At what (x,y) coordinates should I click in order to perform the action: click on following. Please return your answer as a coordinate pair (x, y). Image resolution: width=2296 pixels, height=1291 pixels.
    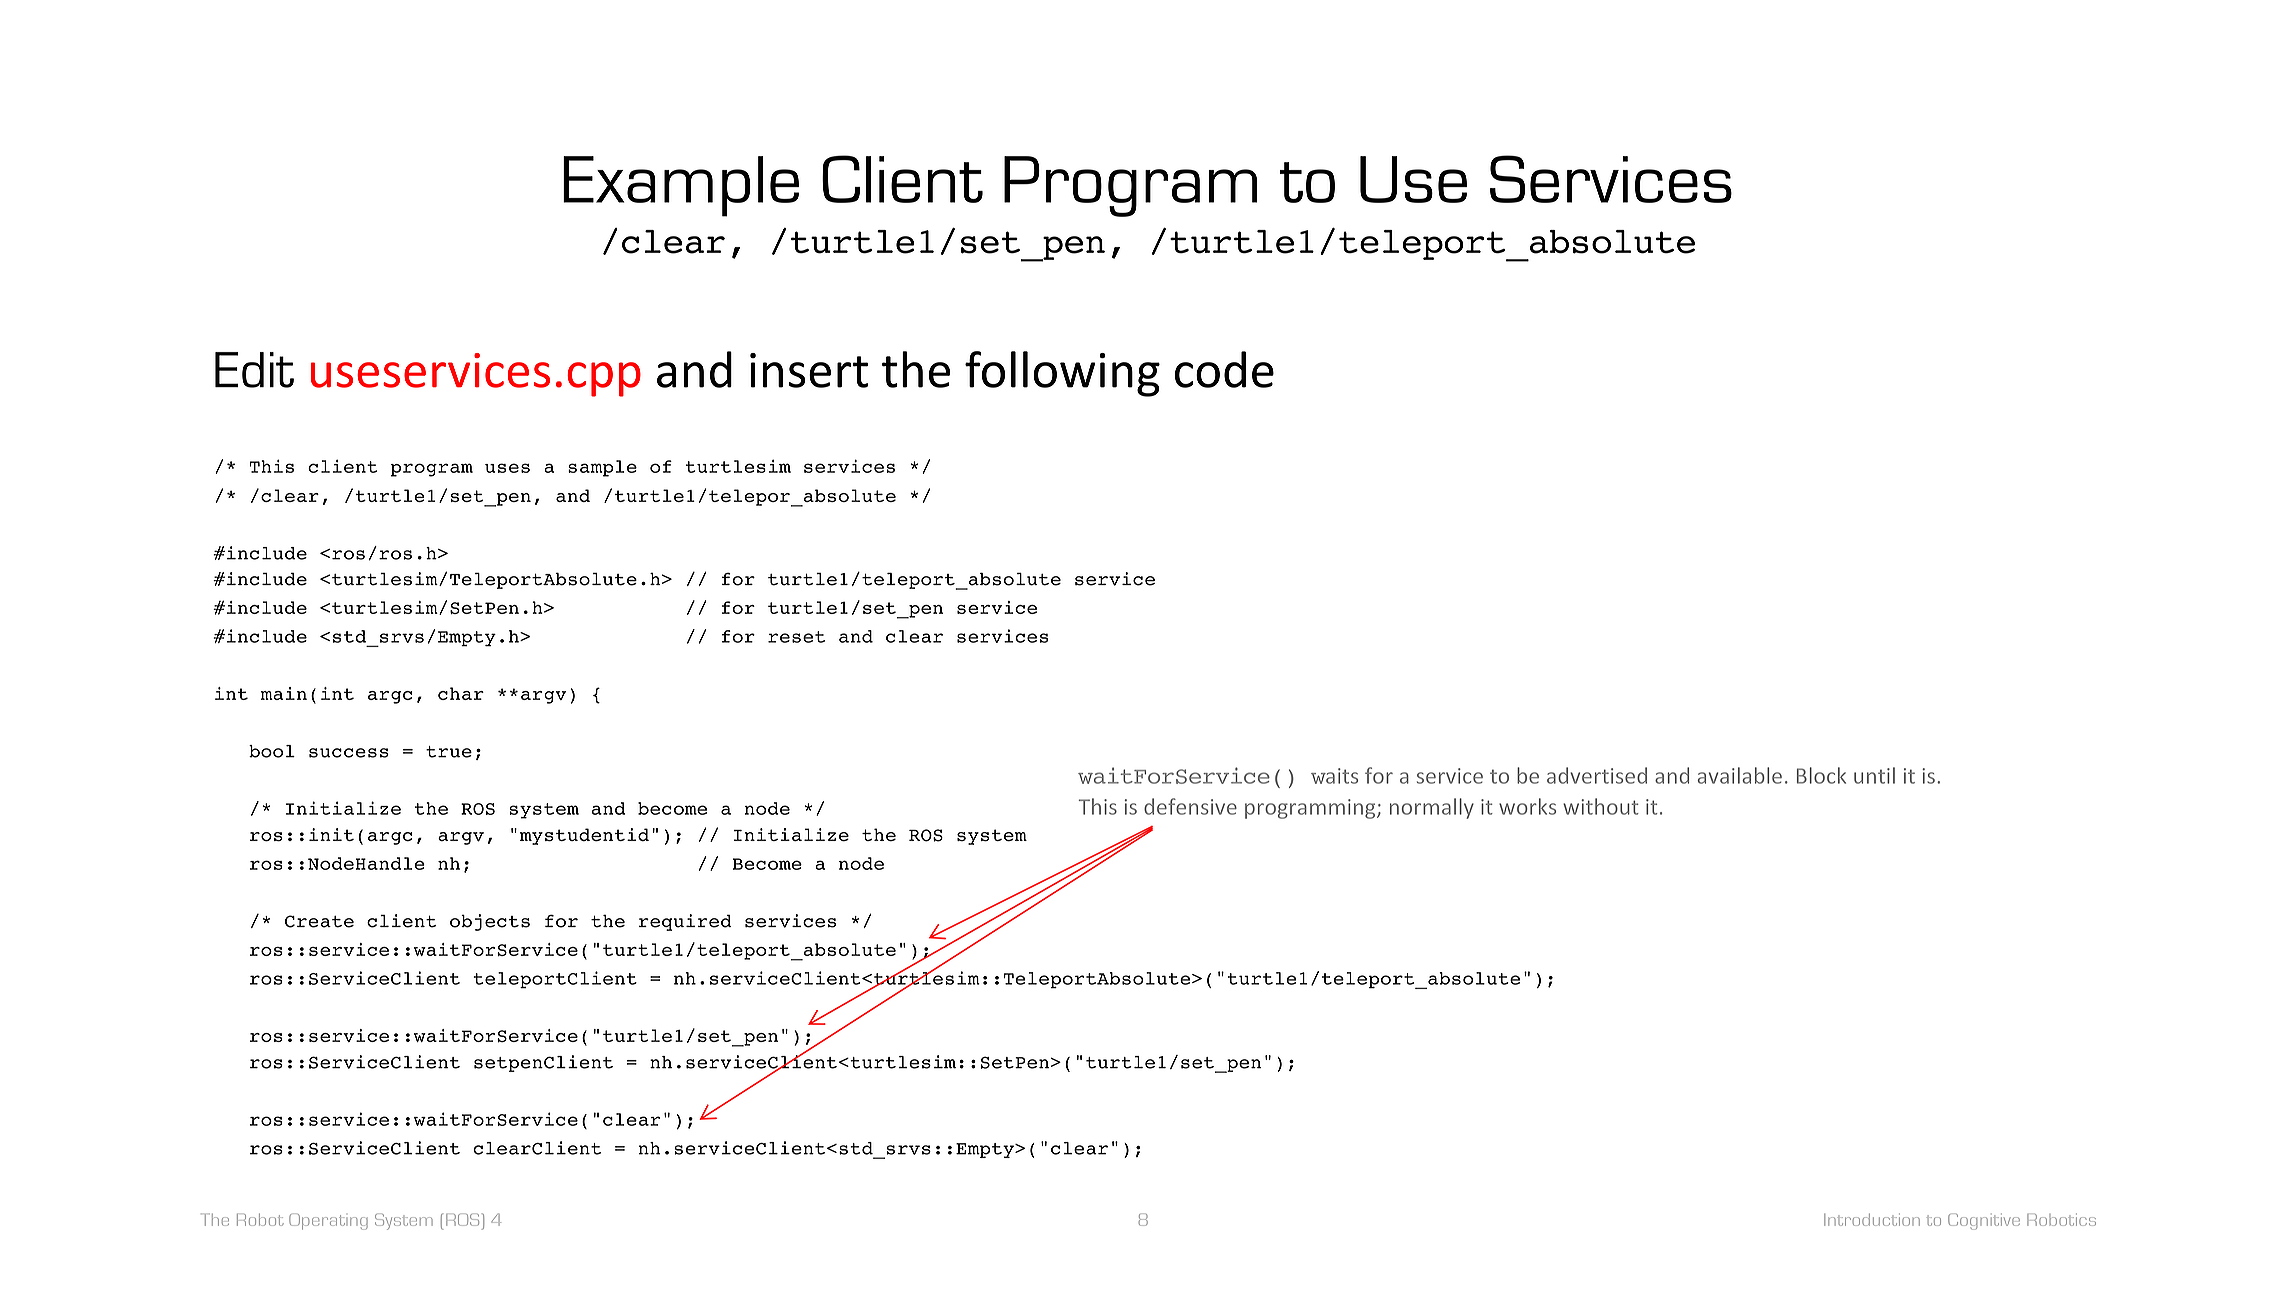
    Looking at the image, I should click on (1062, 374).
